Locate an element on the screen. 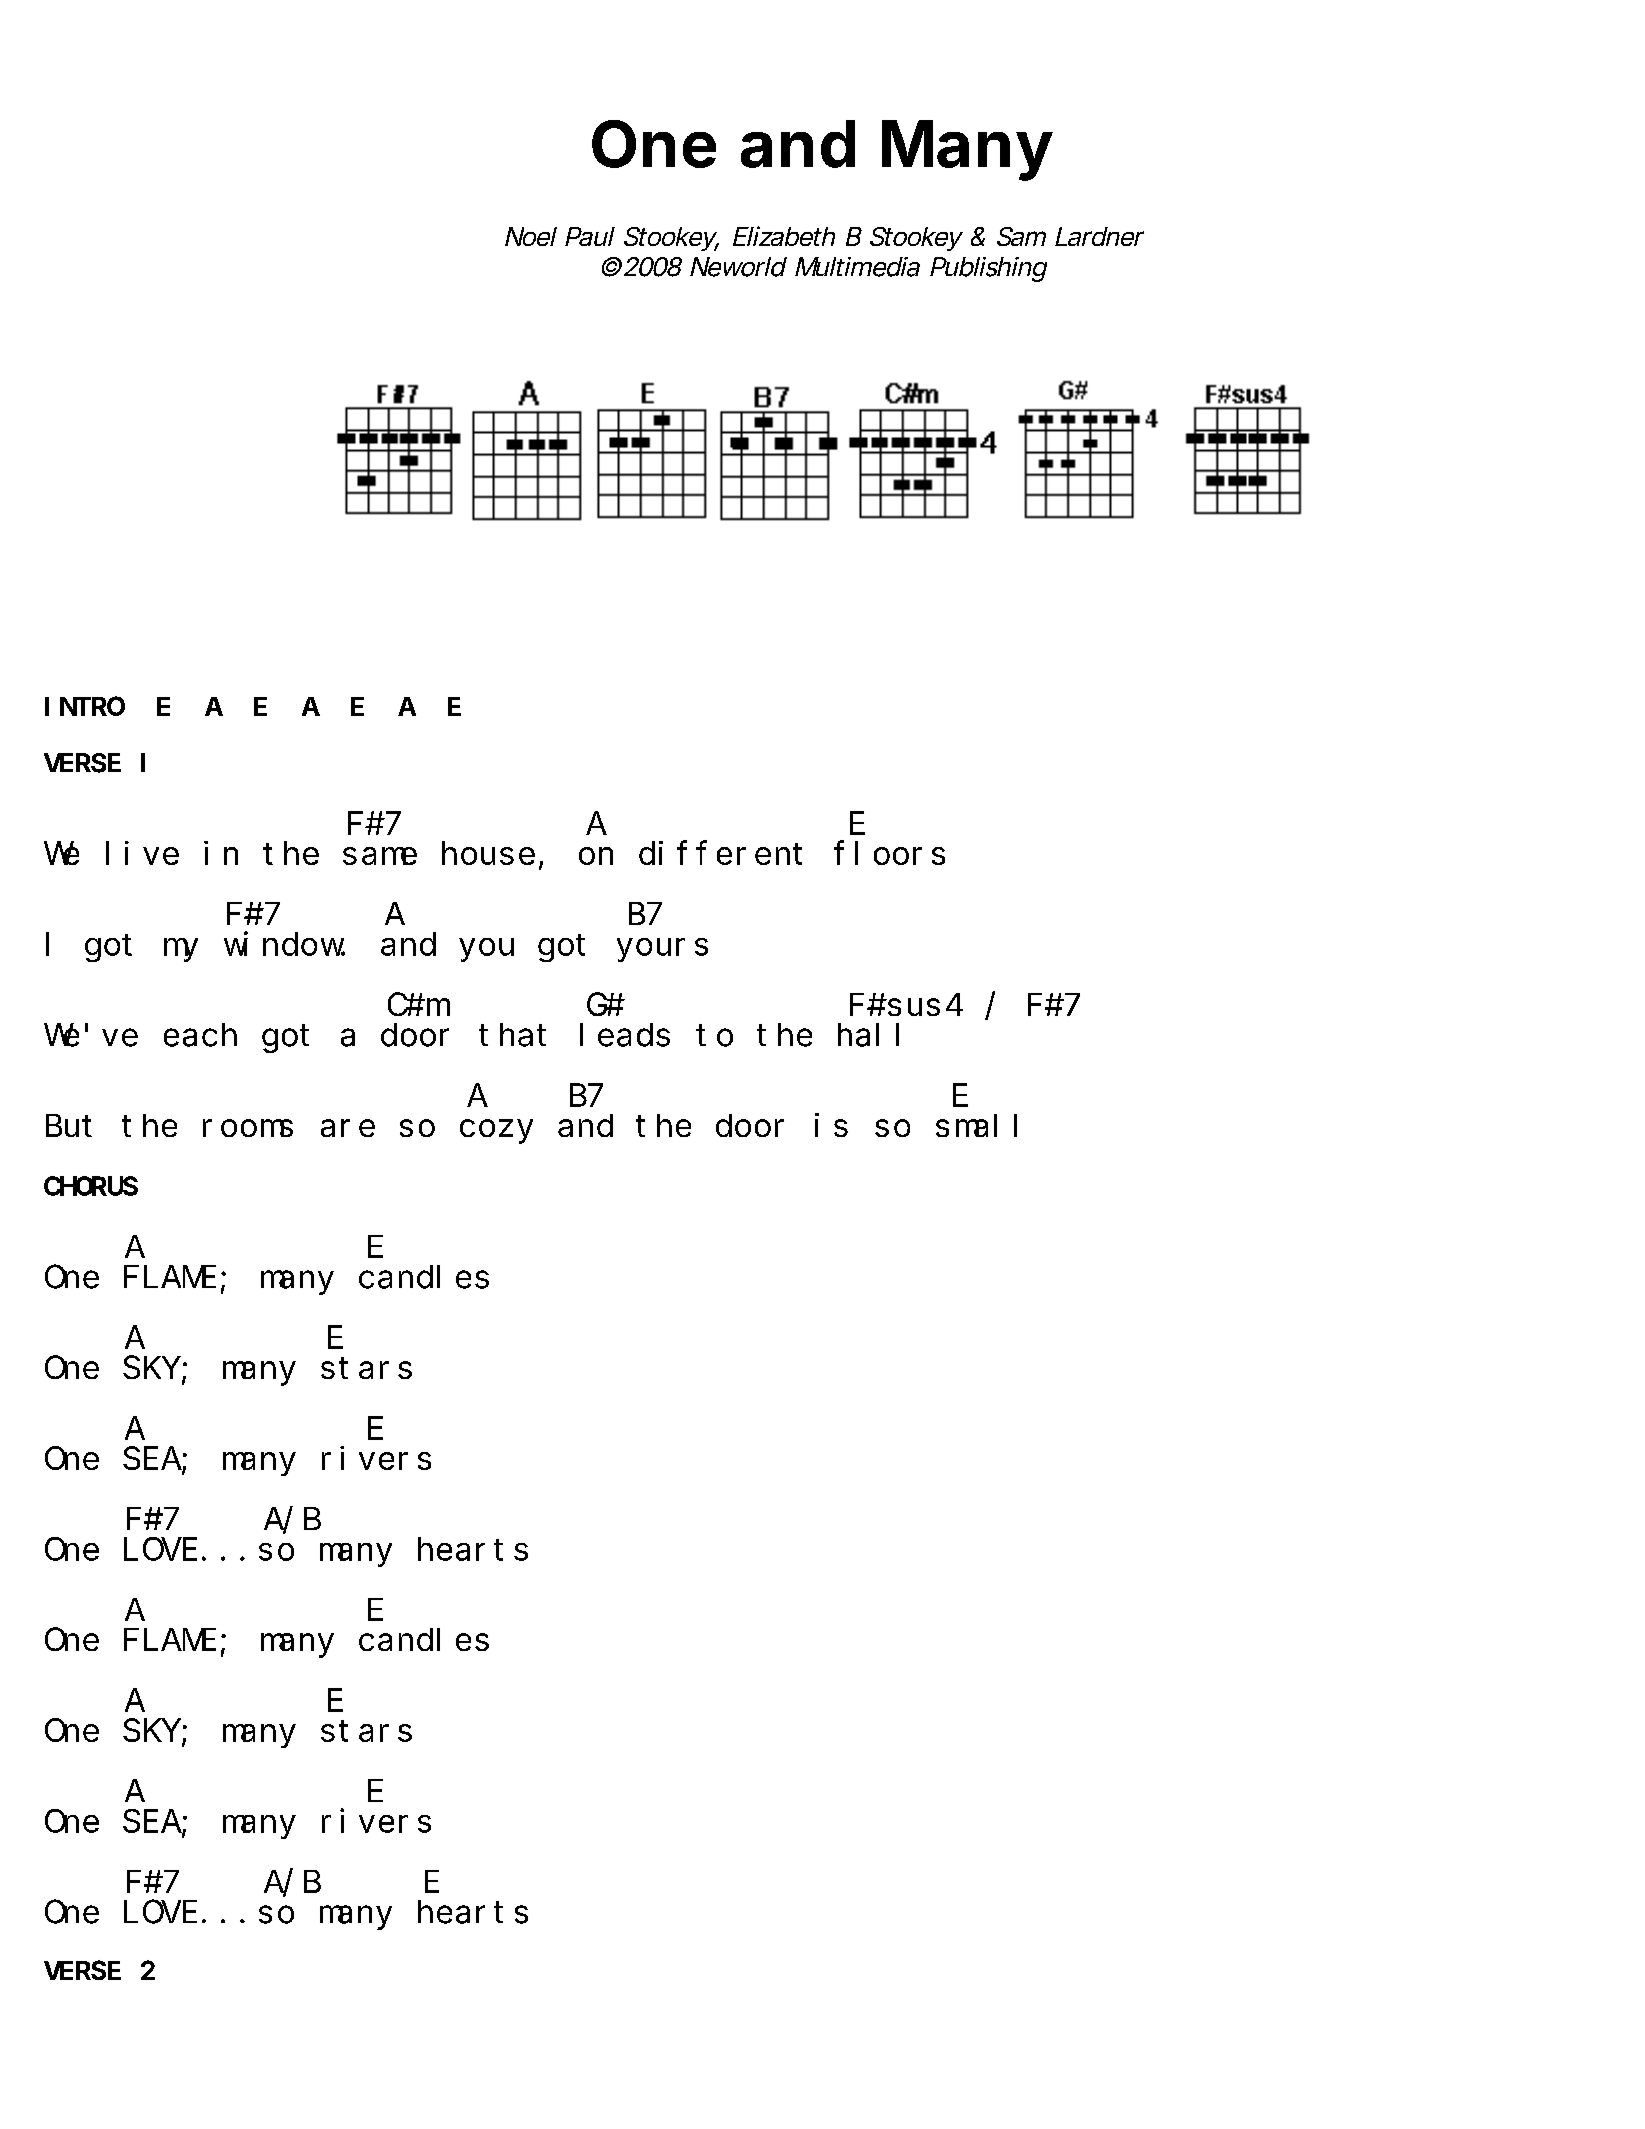 The image size is (1645, 2129). are is located at coordinates (348, 1128).
